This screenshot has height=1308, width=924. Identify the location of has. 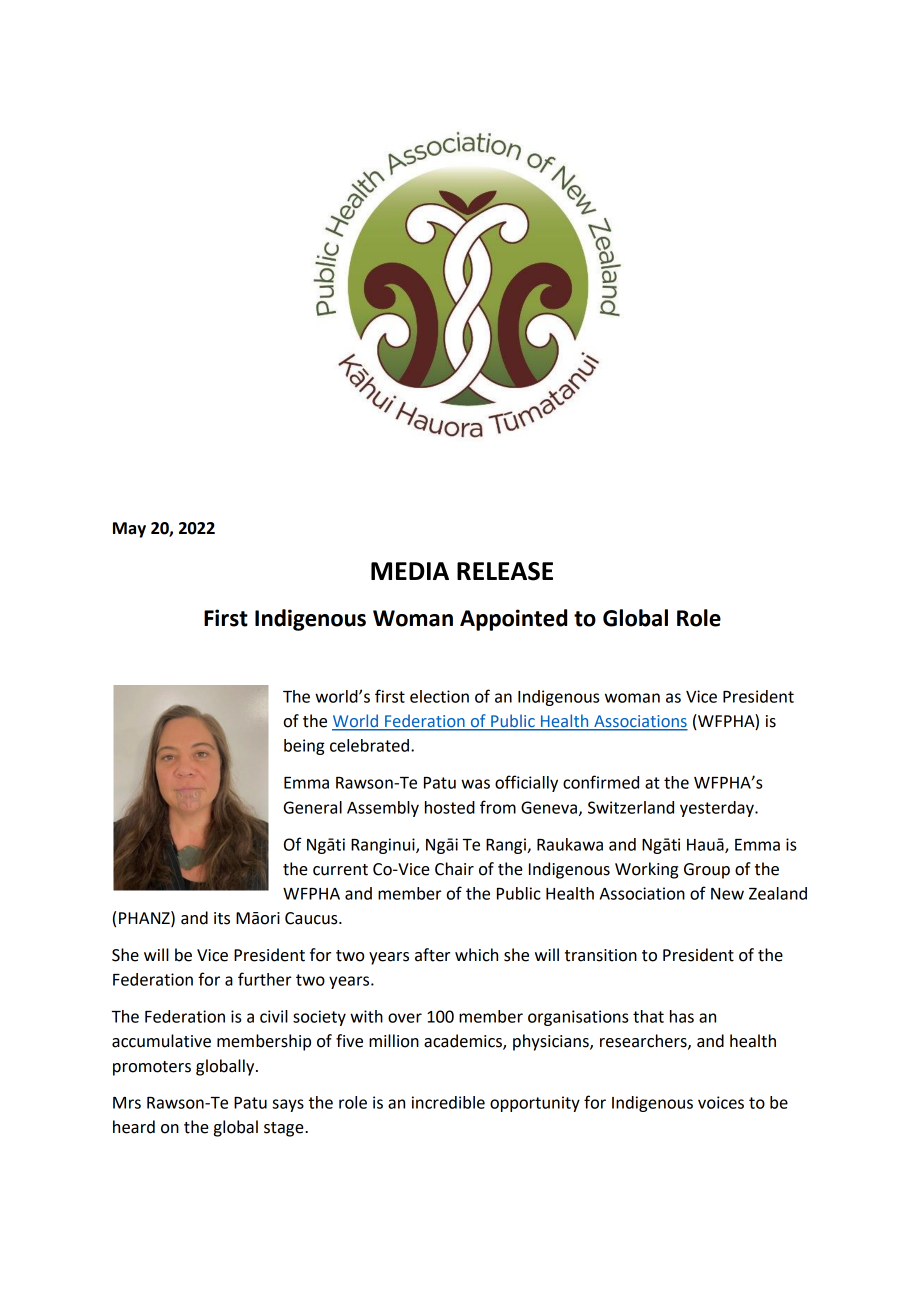
(682, 1016).
